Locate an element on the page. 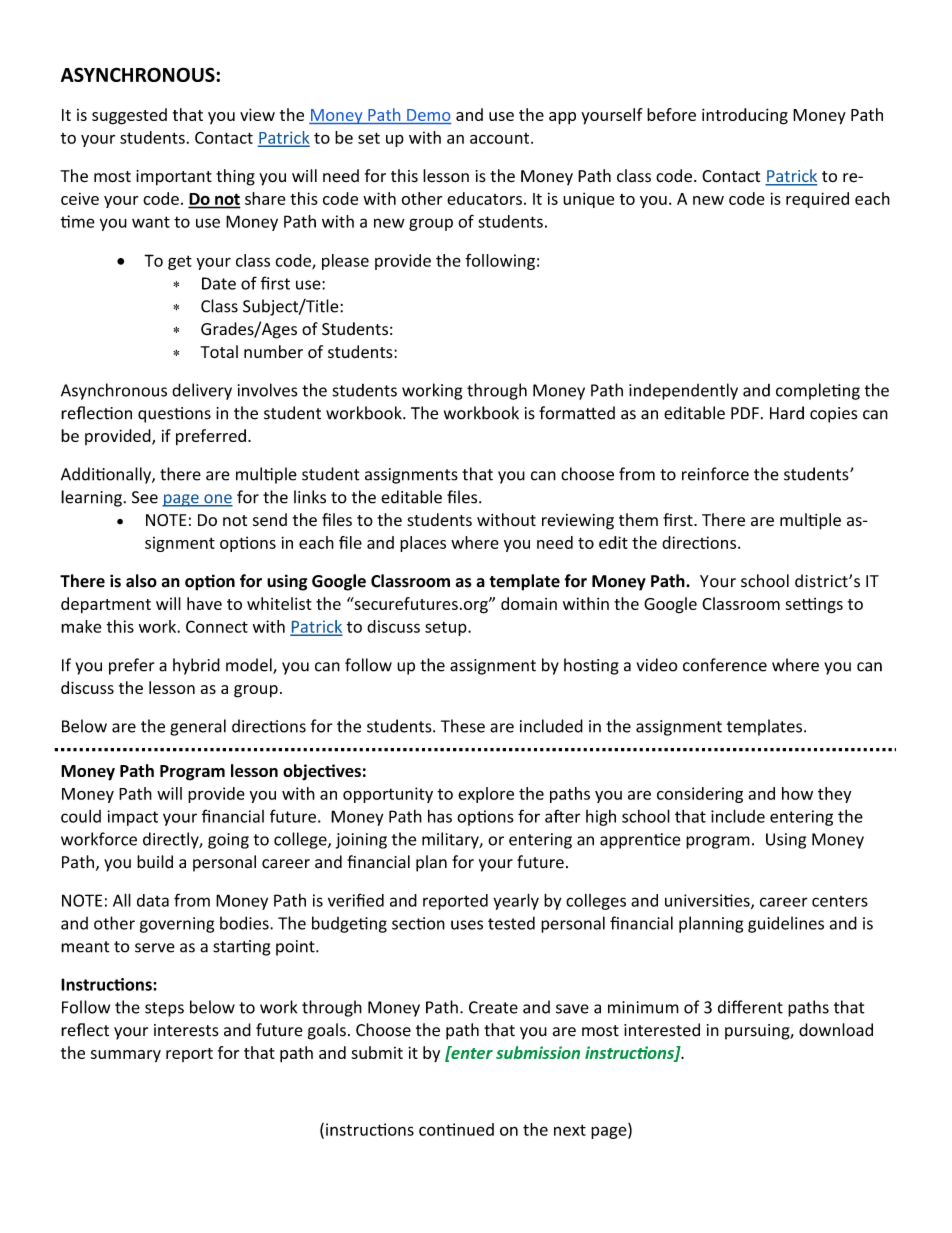  summary is located at coordinates (126, 1056).
